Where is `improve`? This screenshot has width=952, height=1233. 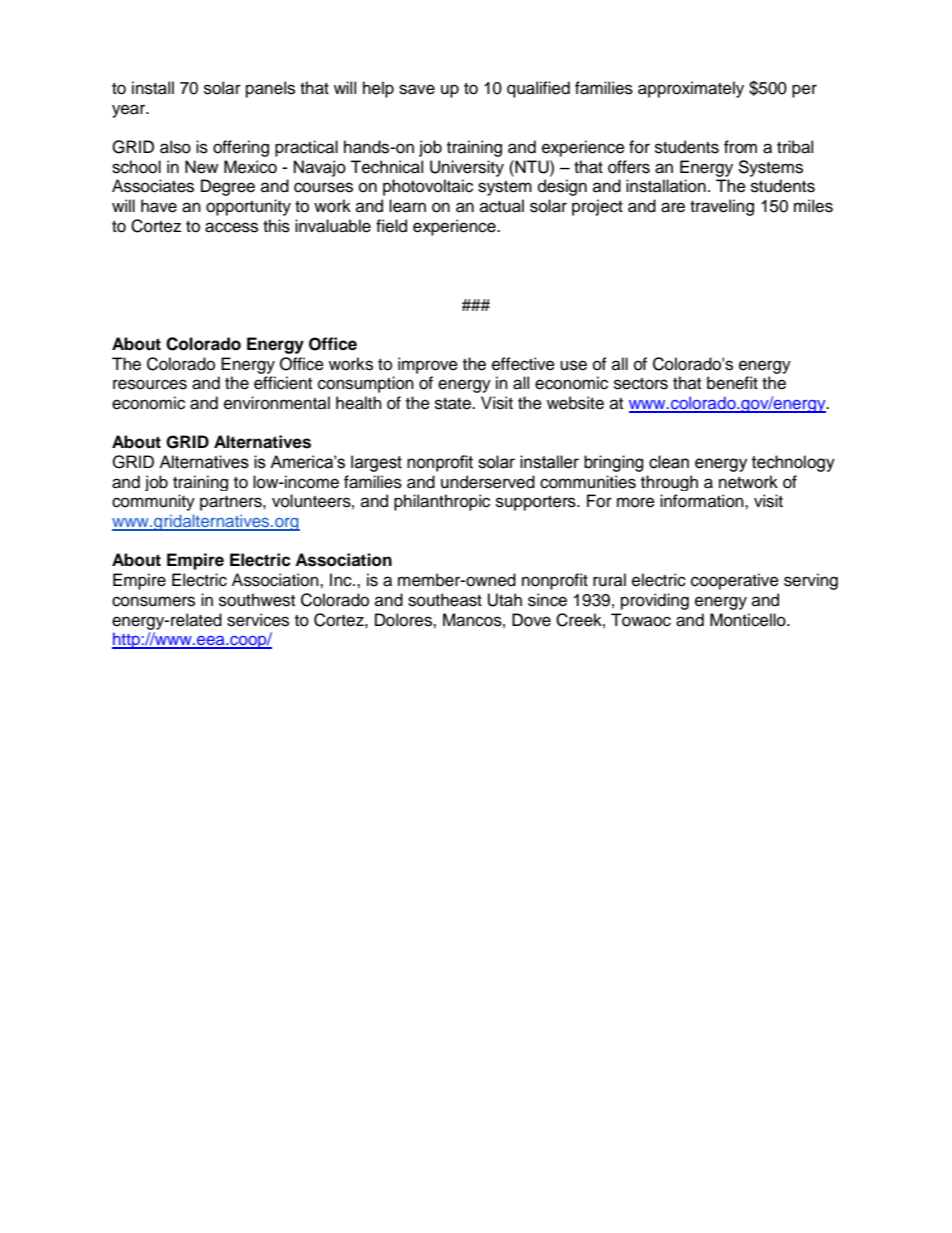
improve is located at coordinates (428, 365).
